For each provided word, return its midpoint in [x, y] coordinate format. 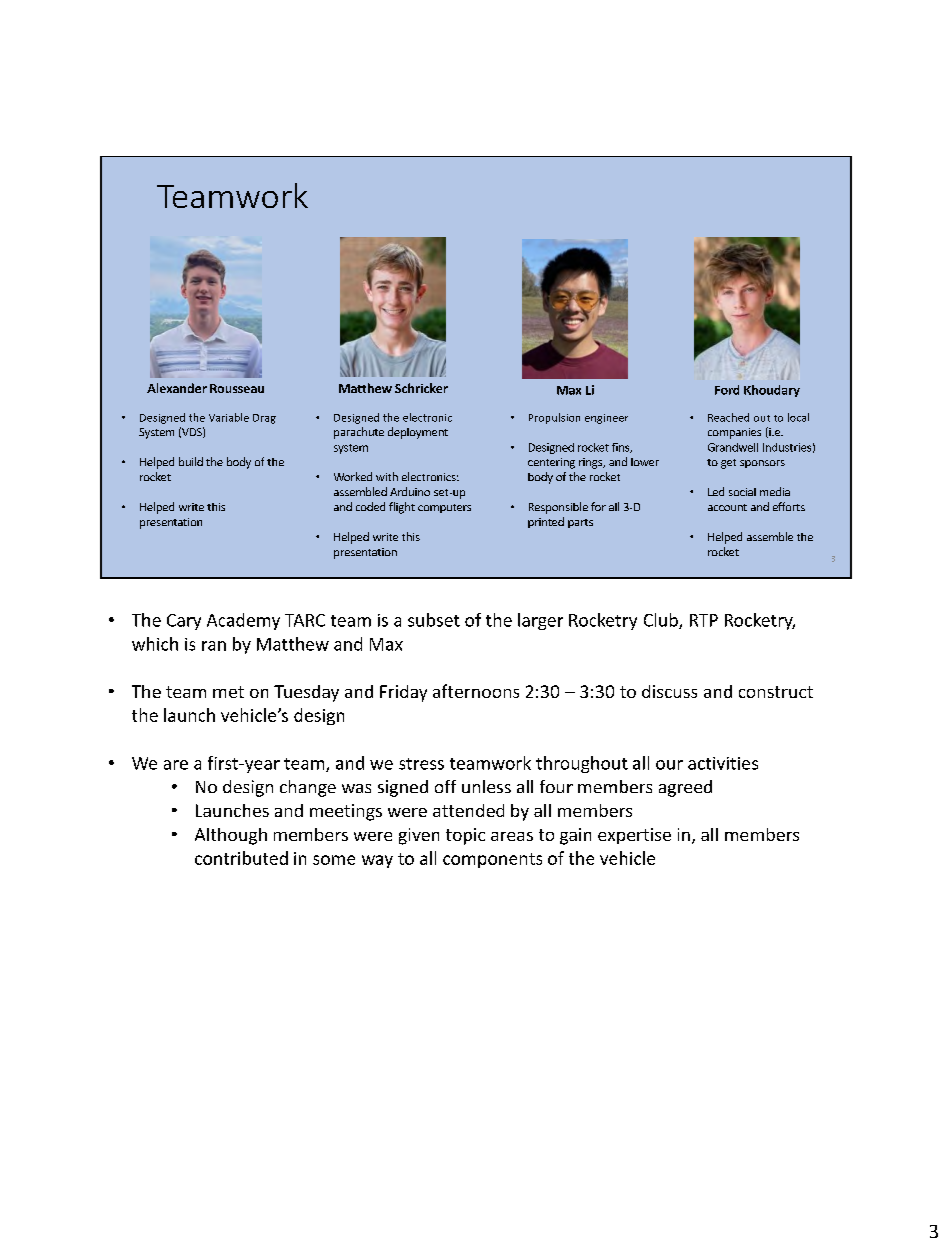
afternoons [476, 691]
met [228, 692]
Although [231, 836]
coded [370, 506]
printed [546, 522]
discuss [669, 691]
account [727, 507]
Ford [727, 390]
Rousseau [237, 388]
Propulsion [554, 418]
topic [465, 836]
